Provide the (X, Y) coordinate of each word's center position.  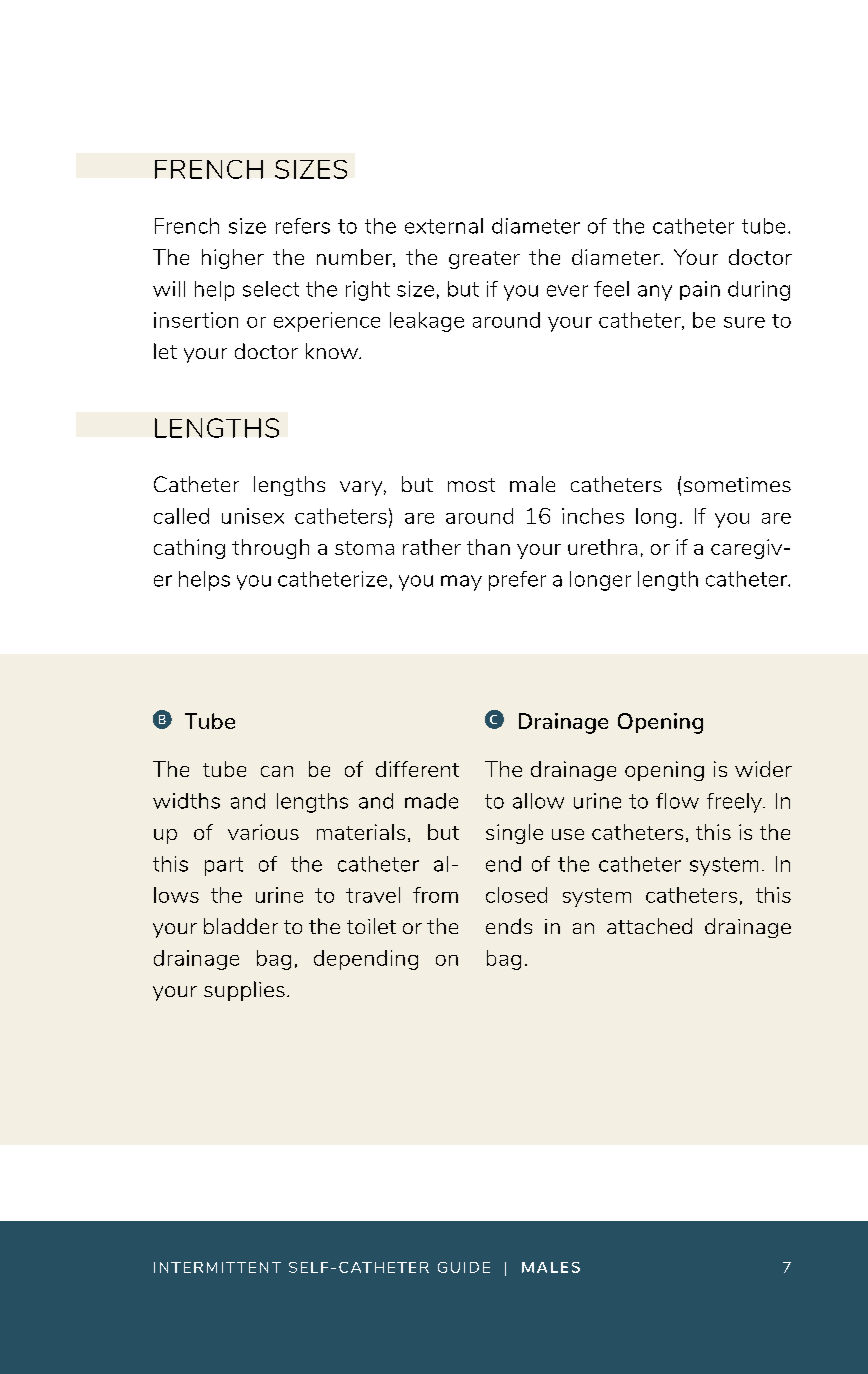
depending (366, 960)
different (417, 769)
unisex (253, 516)
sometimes (737, 484)
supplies (244, 991)
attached (649, 926)
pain (700, 290)
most (471, 485)
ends (509, 926)
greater (484, 260)
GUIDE (464, 1267)
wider (763, 769)
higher (233, 259)
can (277, 771)
